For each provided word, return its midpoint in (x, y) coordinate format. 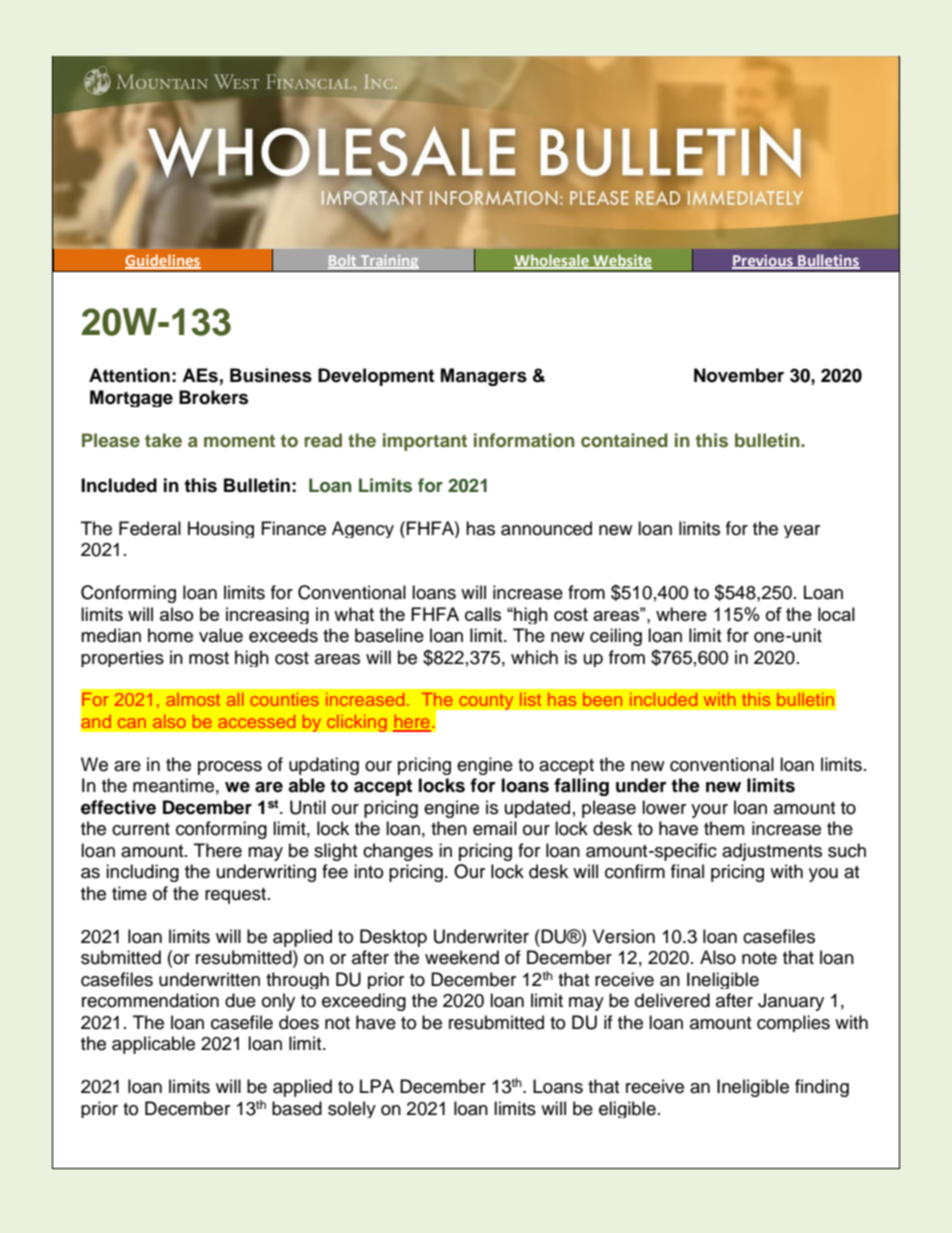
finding (822, 1088)
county (486, 701)
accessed (256, 721)
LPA (377, 1086)
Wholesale (552, 261)
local (836, 614)
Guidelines (163, 261)
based (297, 1108)
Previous (763, 262)
